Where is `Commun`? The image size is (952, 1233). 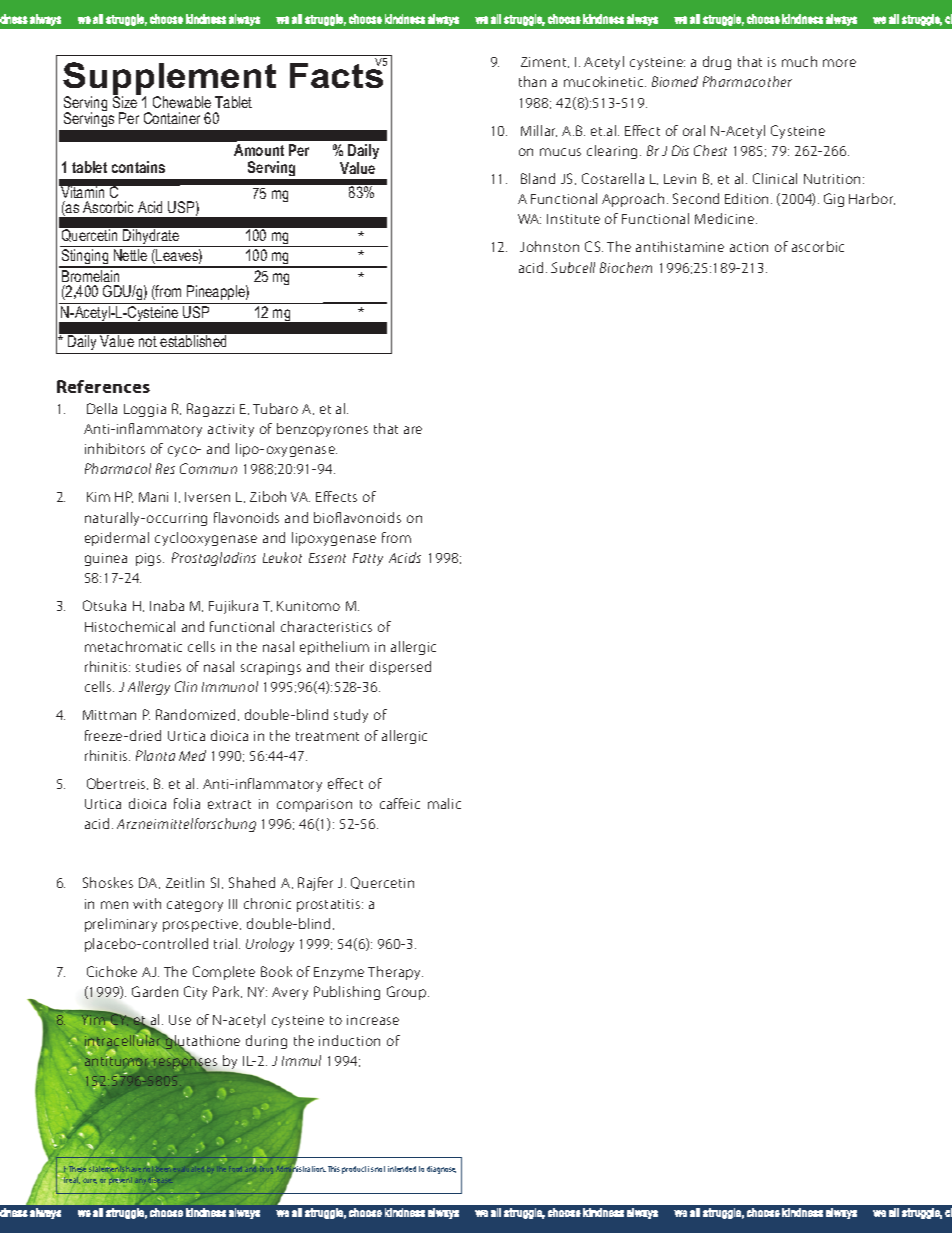 Commun is located at coordinates (208, 468).
